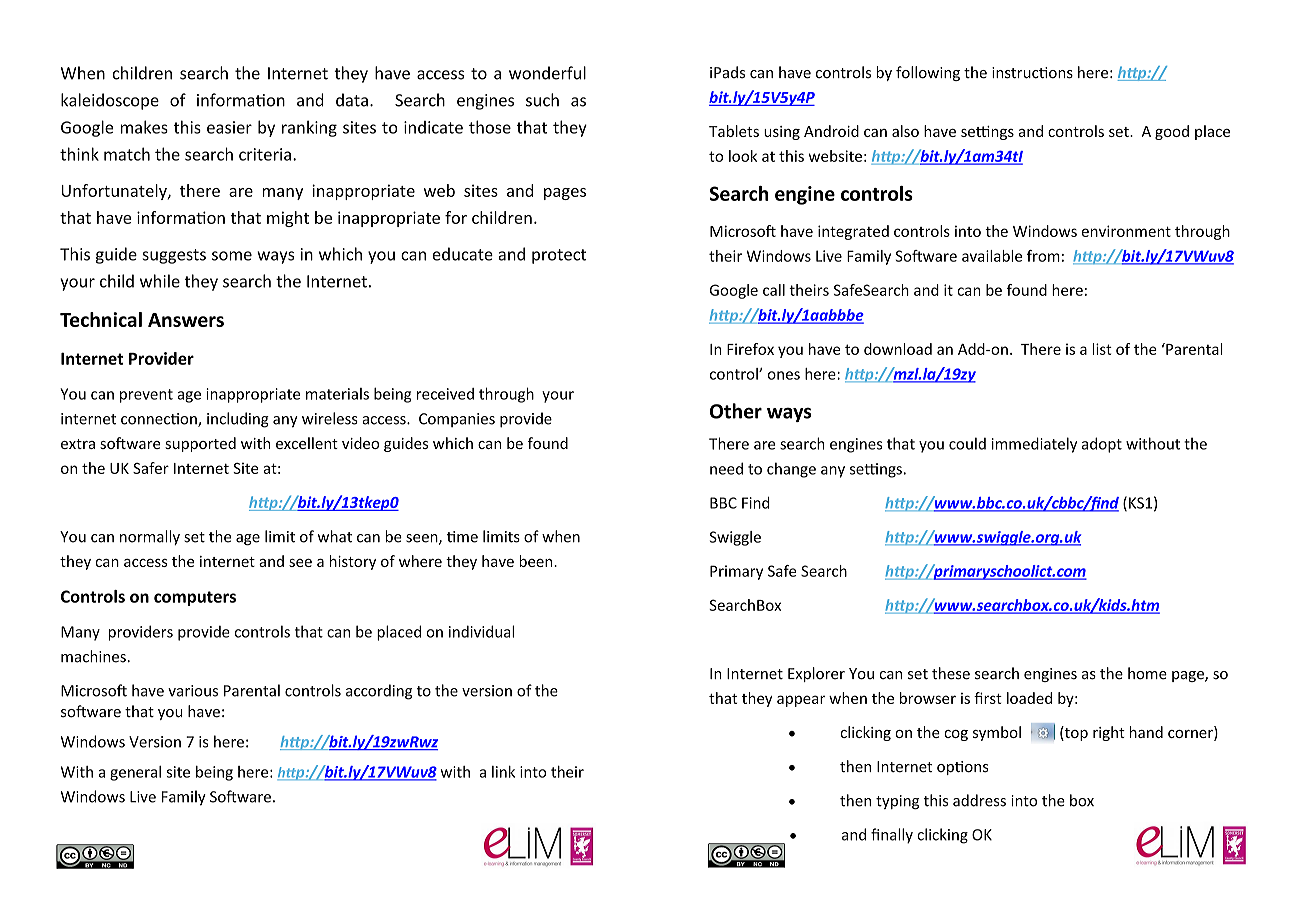 The height and width of the image is (924, 1308). Describe the element at coordinates (135, 773) in the image. I see `general` at that location.
